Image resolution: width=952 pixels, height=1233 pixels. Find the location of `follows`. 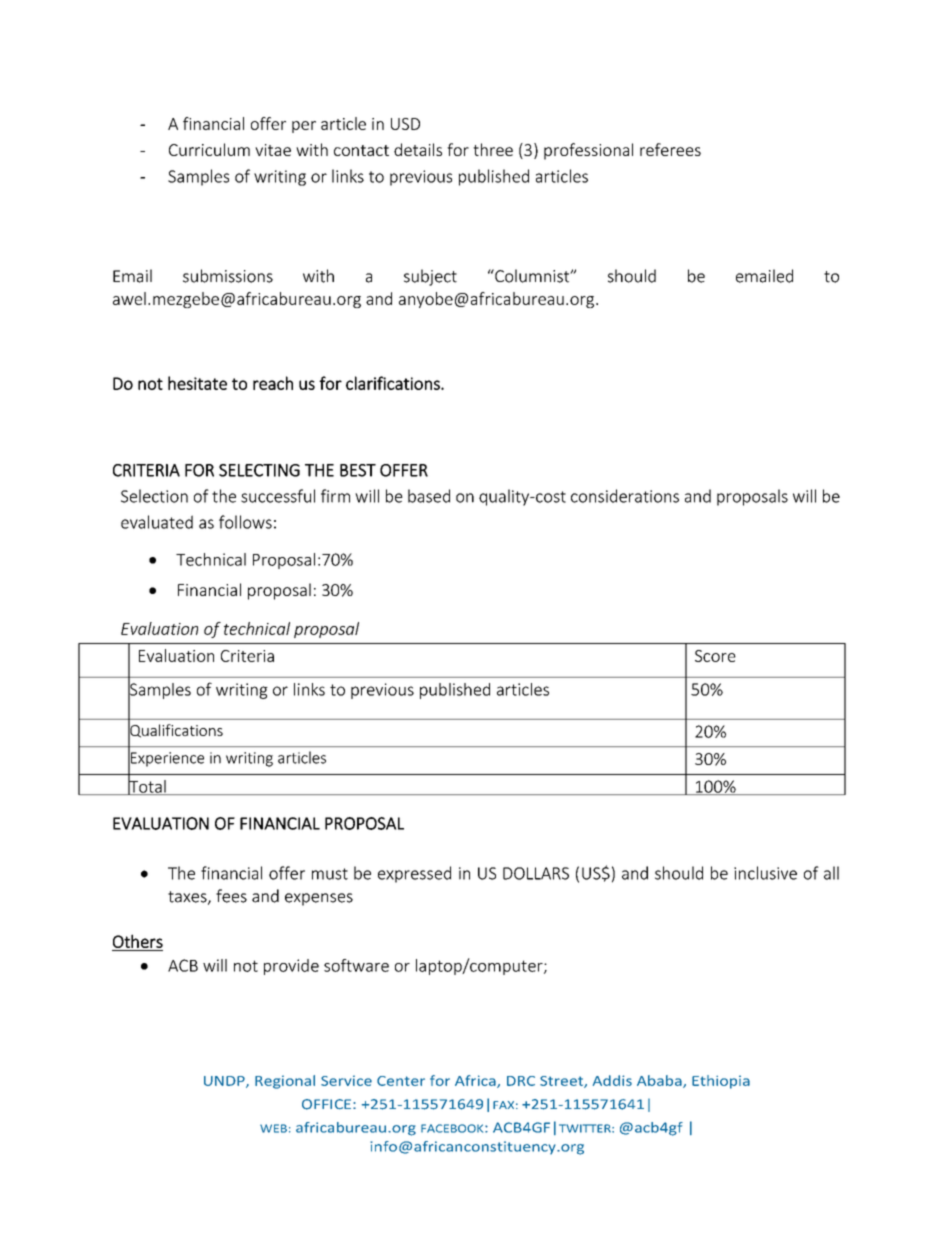

follows is located at coordinates (245, 522).
